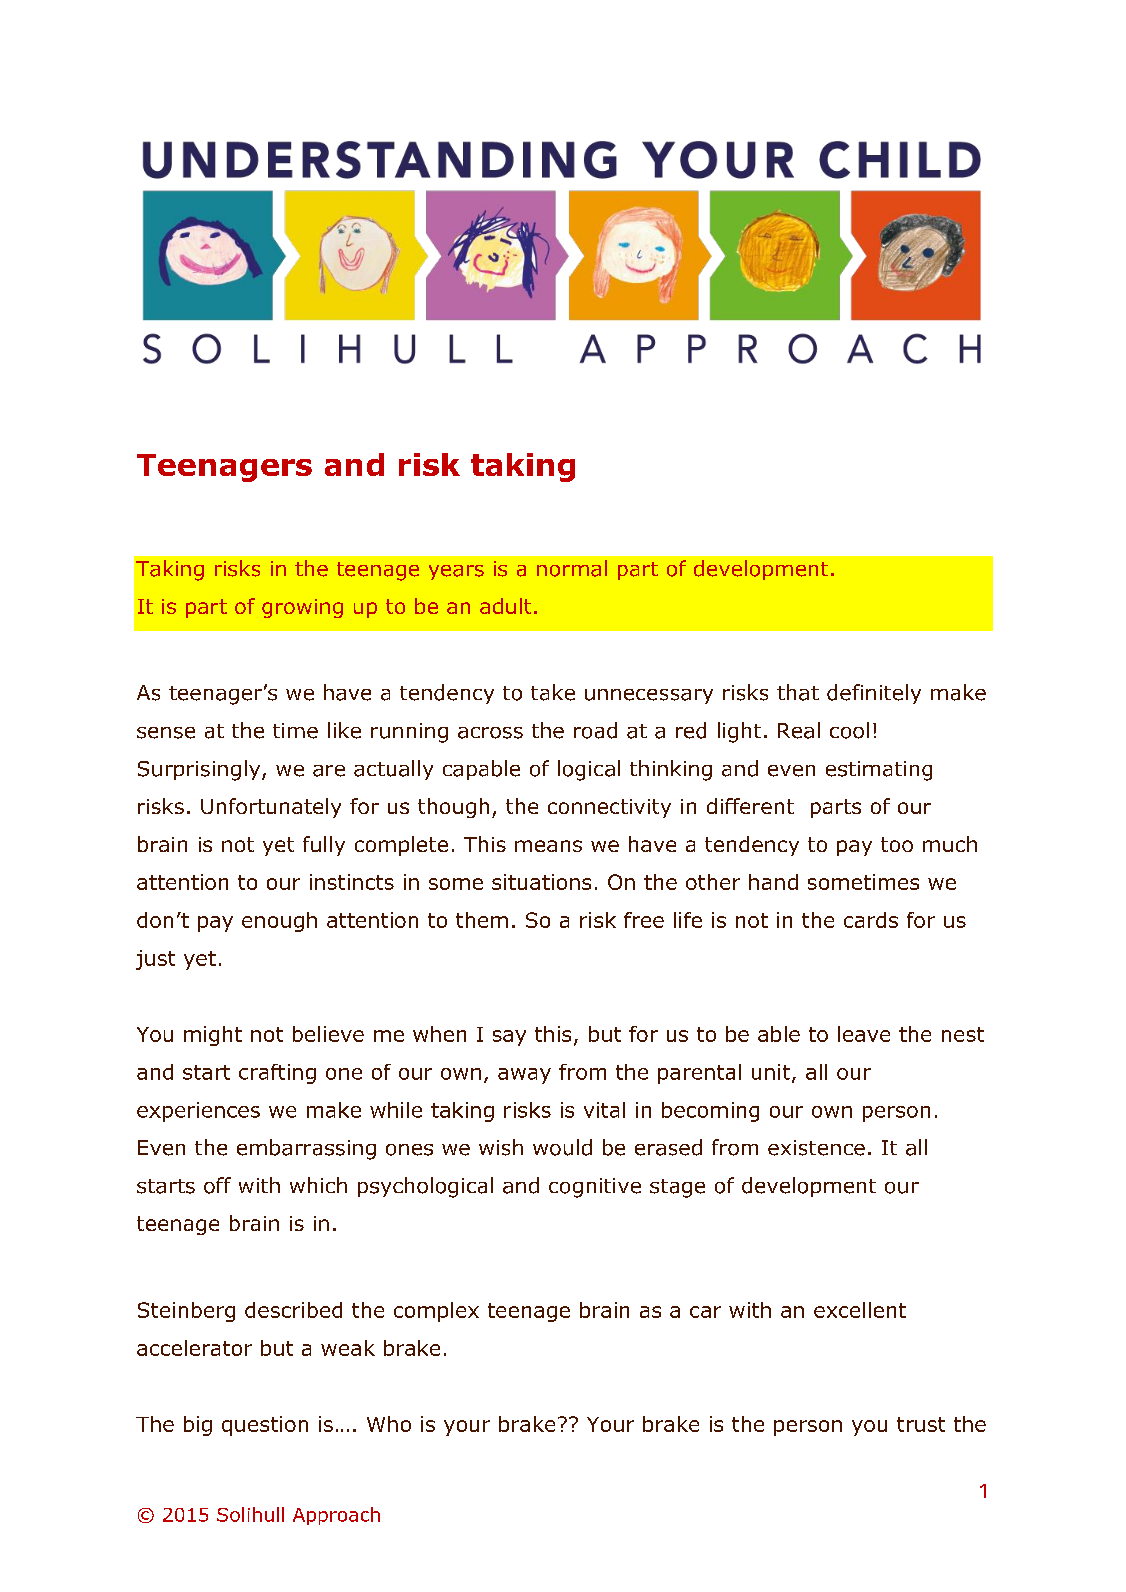 Image resolution: width=1126 pixels, height=1592 pixels. What do you see at coordinates (336, 1516) in the document?
I see `Approach` at bounding box center [336, 1516].
